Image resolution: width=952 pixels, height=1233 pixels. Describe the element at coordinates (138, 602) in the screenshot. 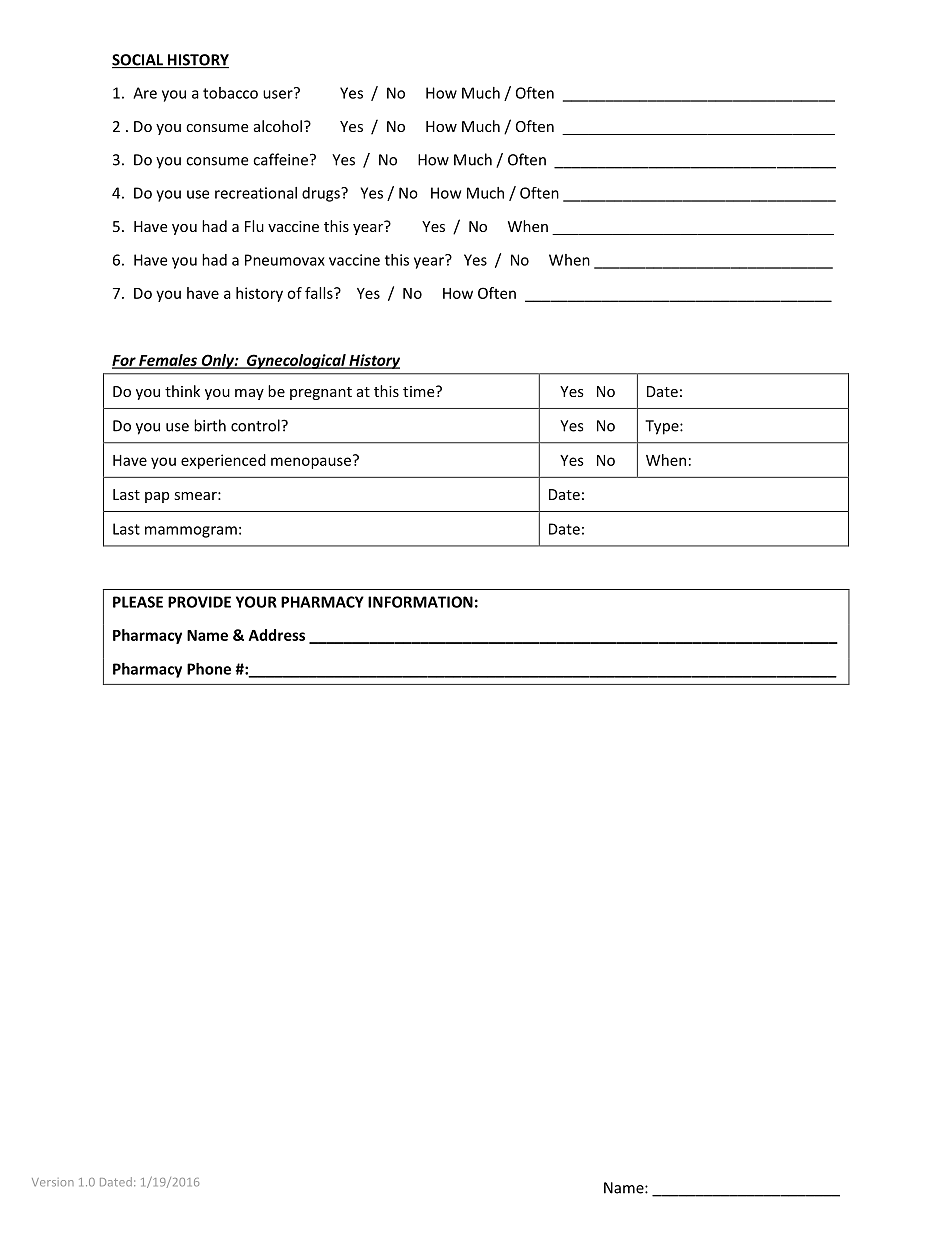

I see `PLEASE` at that location.
